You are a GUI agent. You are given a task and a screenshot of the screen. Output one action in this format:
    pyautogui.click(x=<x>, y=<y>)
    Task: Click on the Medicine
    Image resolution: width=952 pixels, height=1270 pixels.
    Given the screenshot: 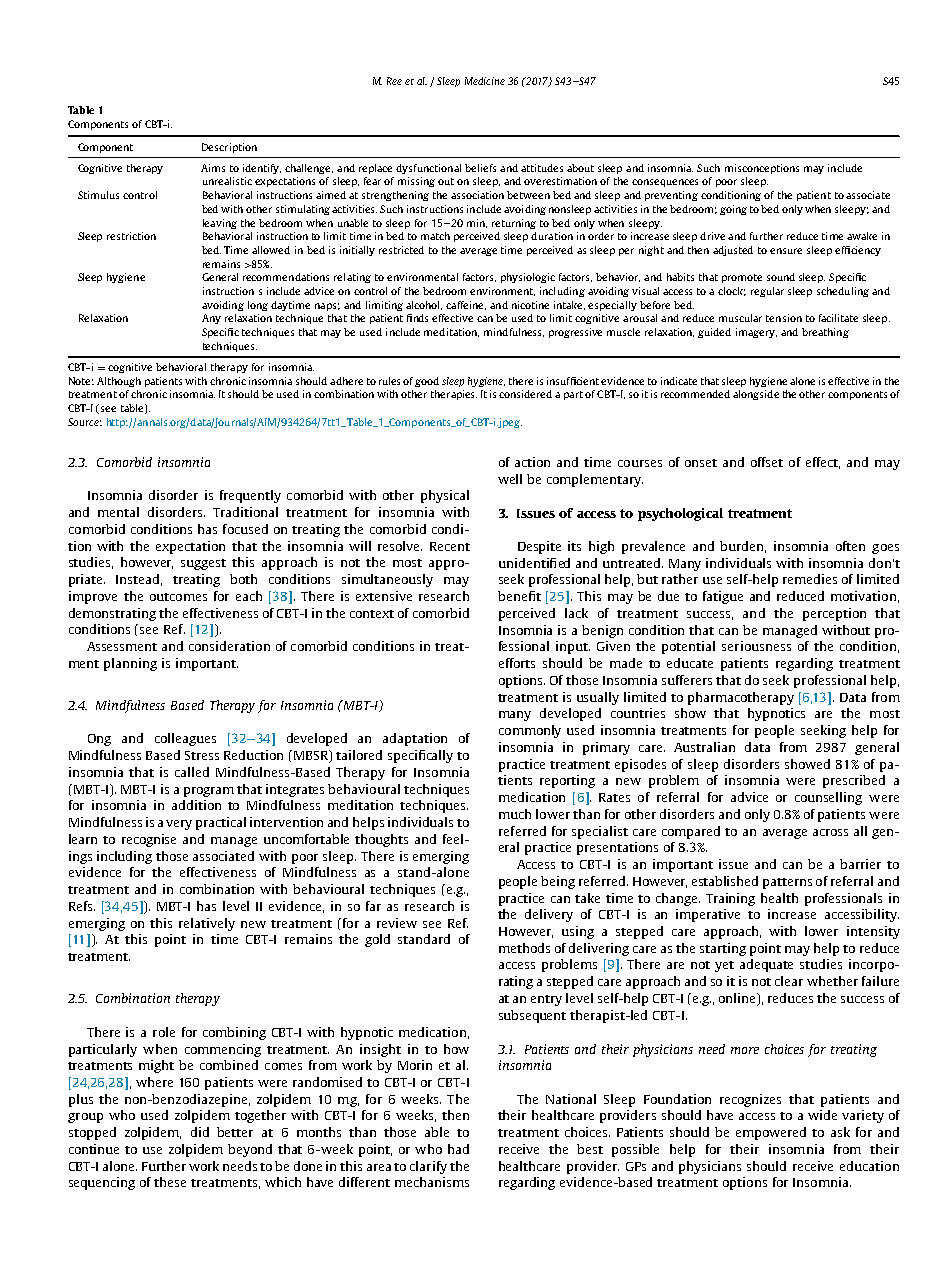 What is the action you would take?
    pyautogui.click(x=485, y=81)
